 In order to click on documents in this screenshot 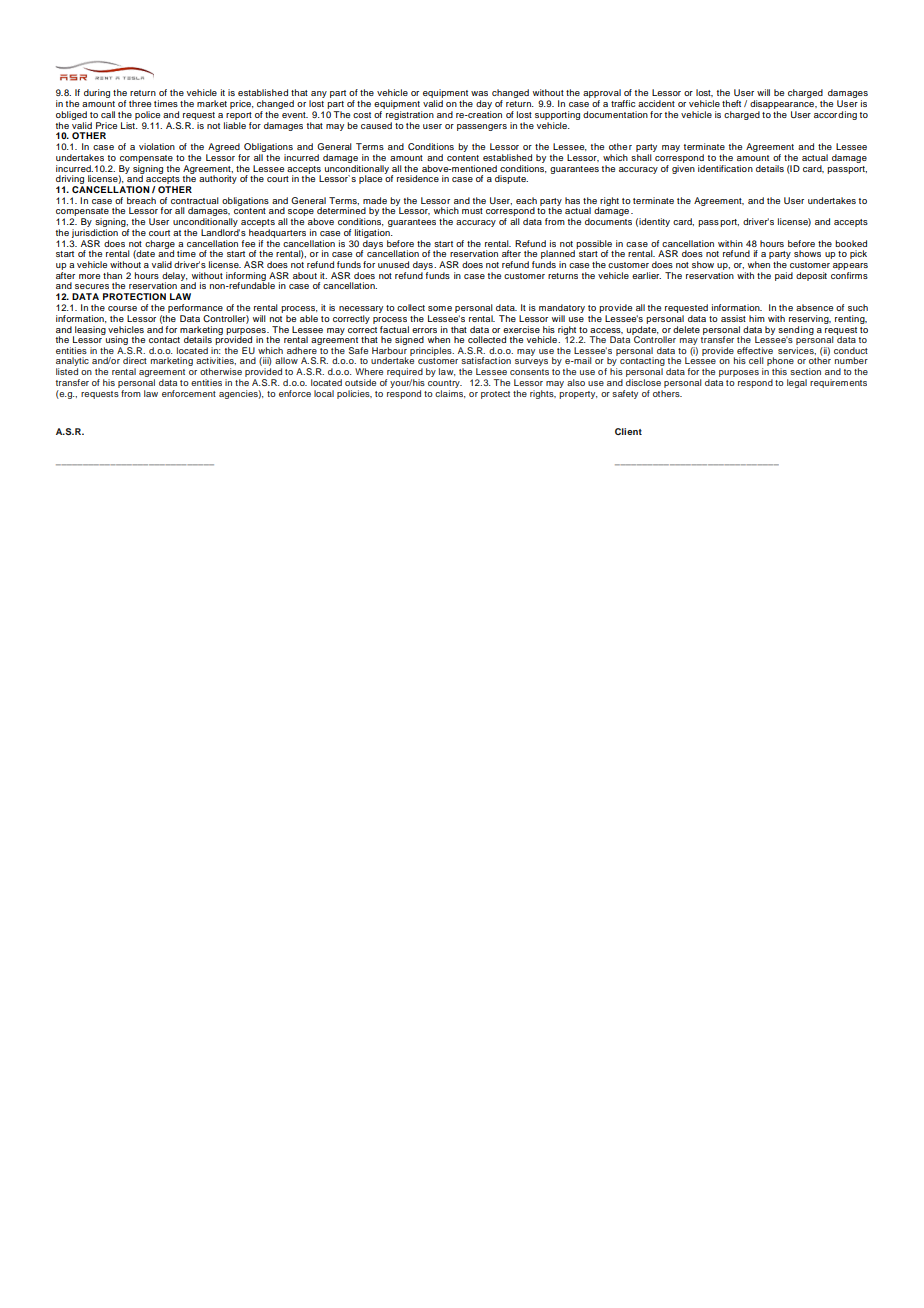, I will do `click(608, 221)`.
